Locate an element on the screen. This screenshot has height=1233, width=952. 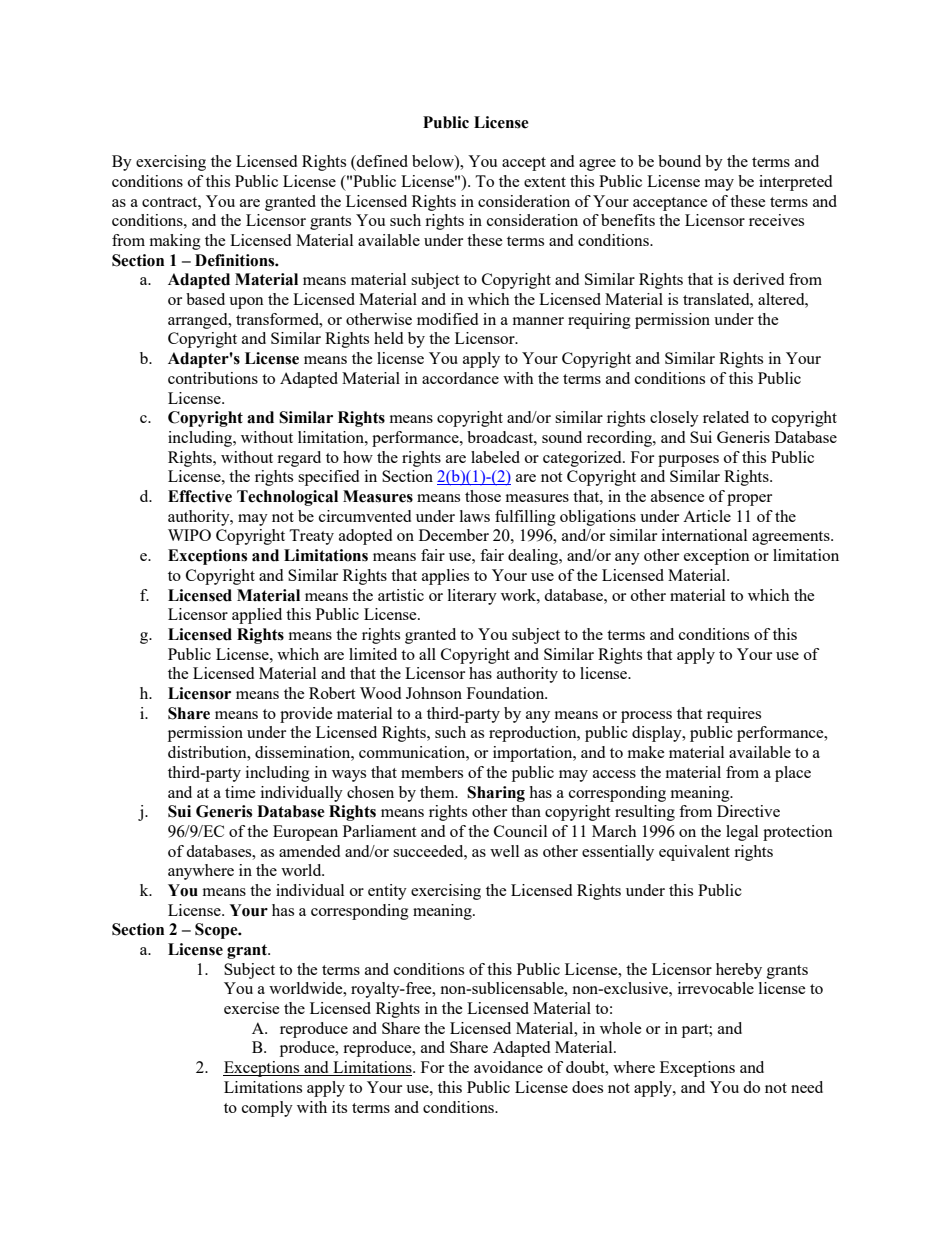
receives is located at coordinates (776, 220).
